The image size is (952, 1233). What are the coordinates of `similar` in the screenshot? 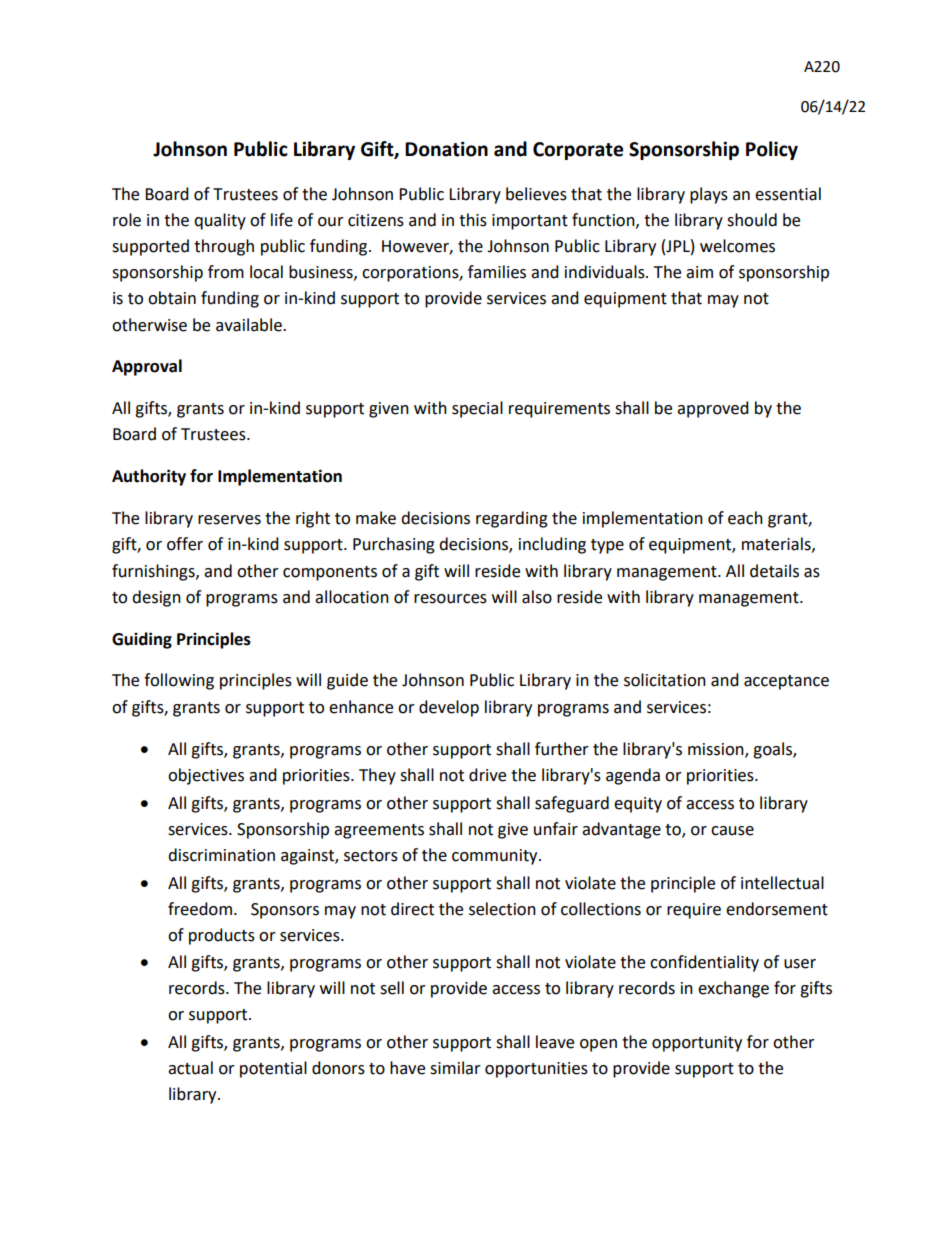 It's located at (455, 1068).
